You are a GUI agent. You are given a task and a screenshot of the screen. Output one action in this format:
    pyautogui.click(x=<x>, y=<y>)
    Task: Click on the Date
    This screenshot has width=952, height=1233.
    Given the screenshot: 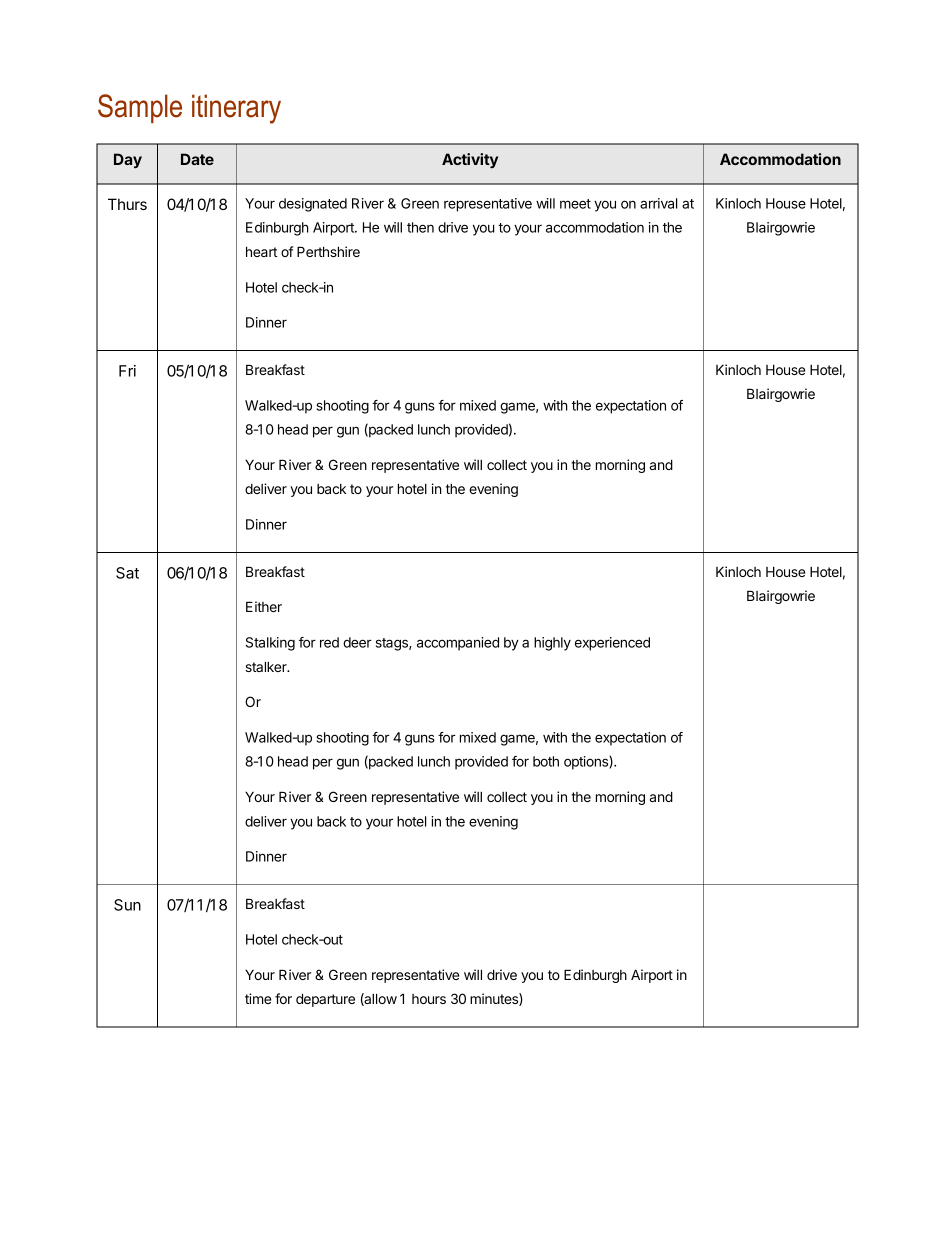 What is the action you would take?
    pyautogui.click(x=197, y=159)
